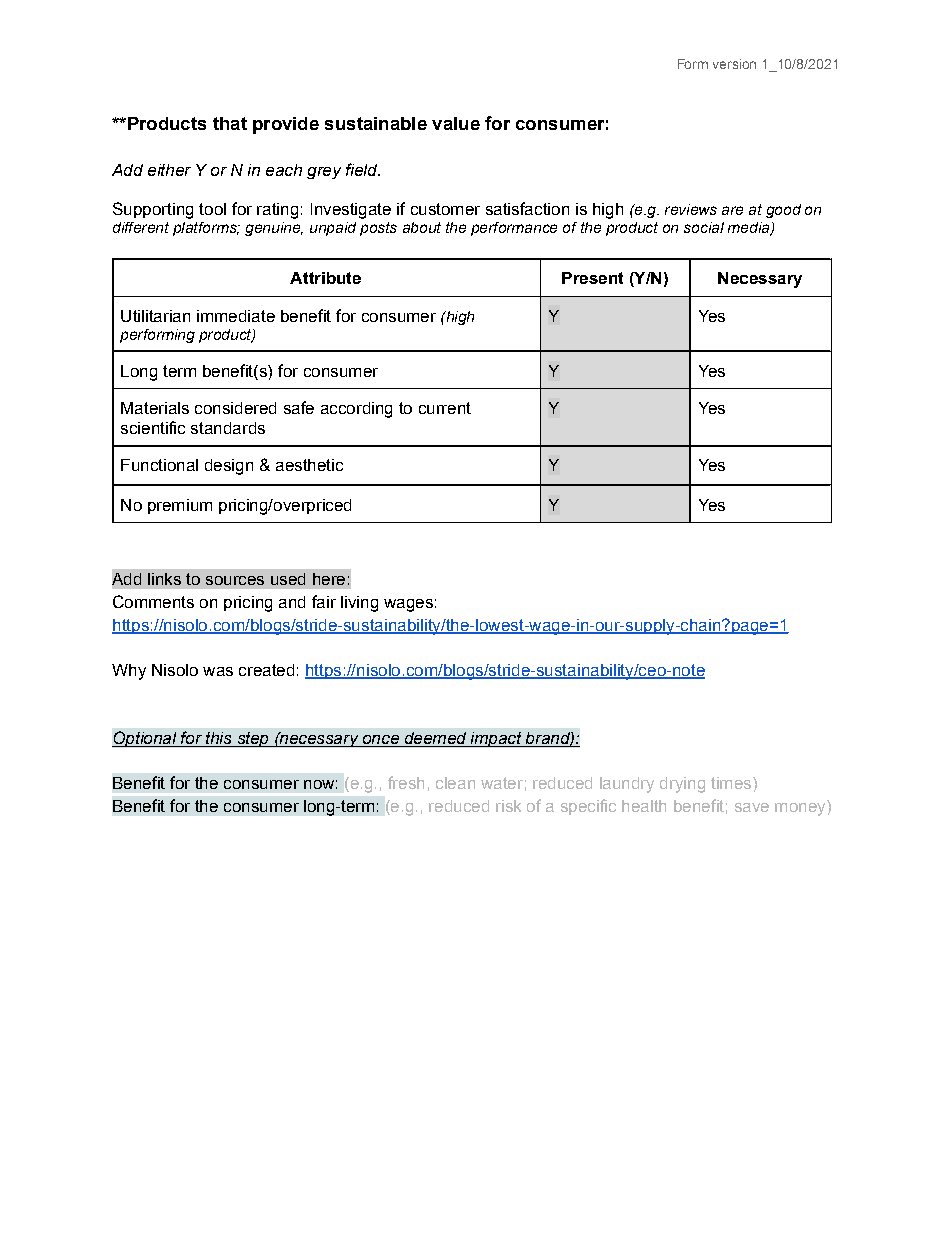 This screenshot has width=952, height=1233. Describe the element at coordinates (155, 316) in the screenshot. I see `Utilitarian` at that location.
